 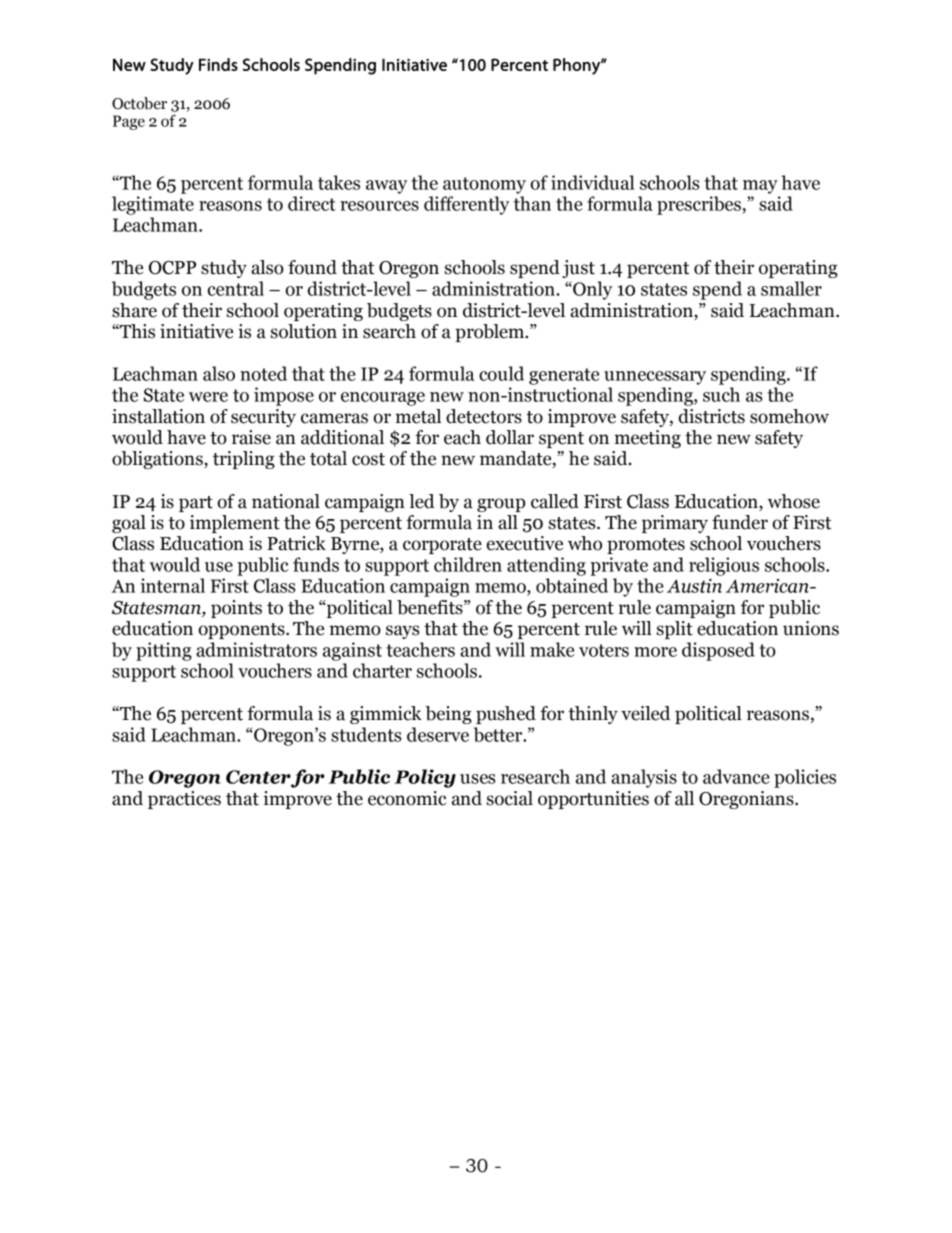 I want to click on detectors, so click(x=484, y=416).
